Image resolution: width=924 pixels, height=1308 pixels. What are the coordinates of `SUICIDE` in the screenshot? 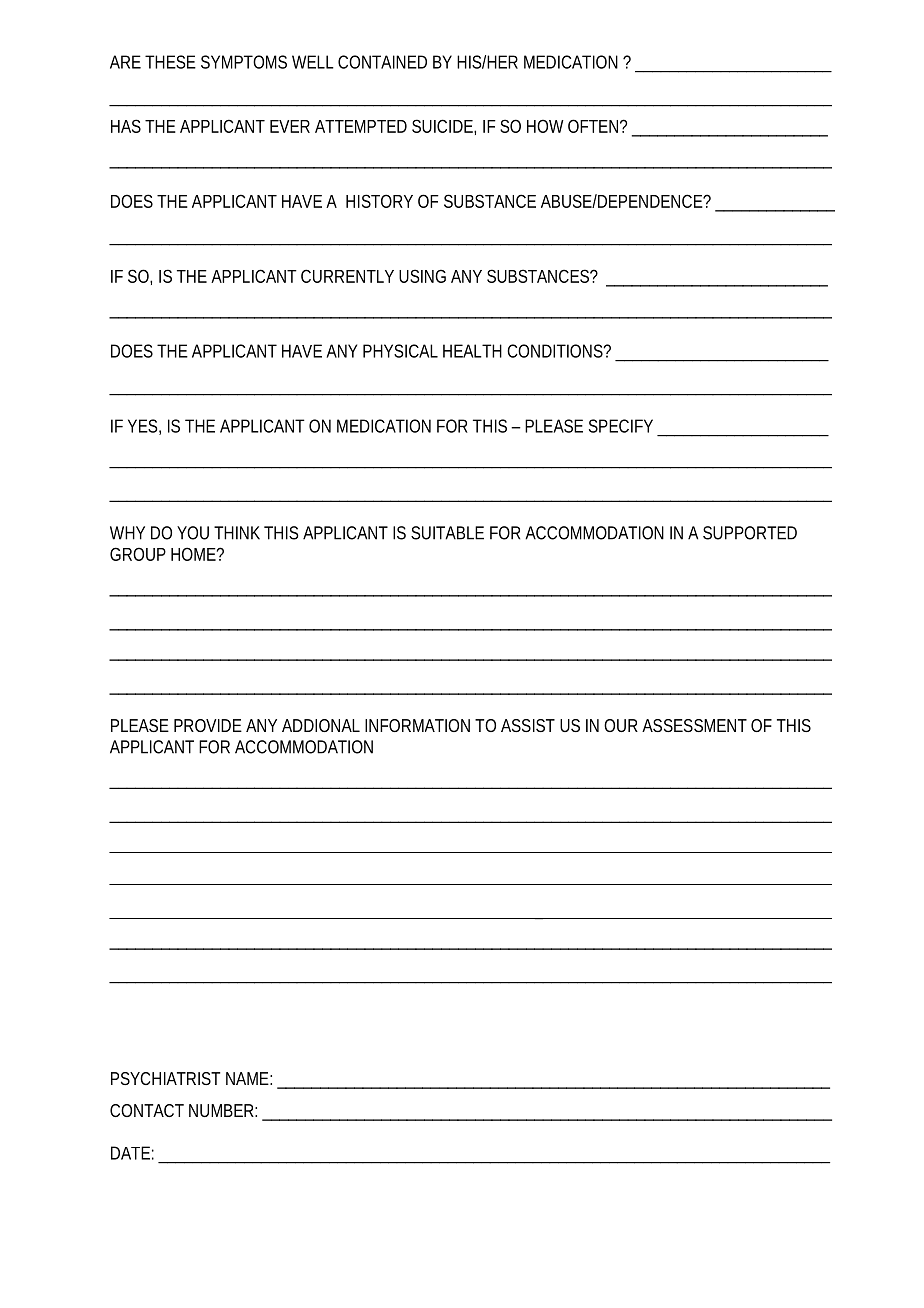 It's located at (443, 126).
